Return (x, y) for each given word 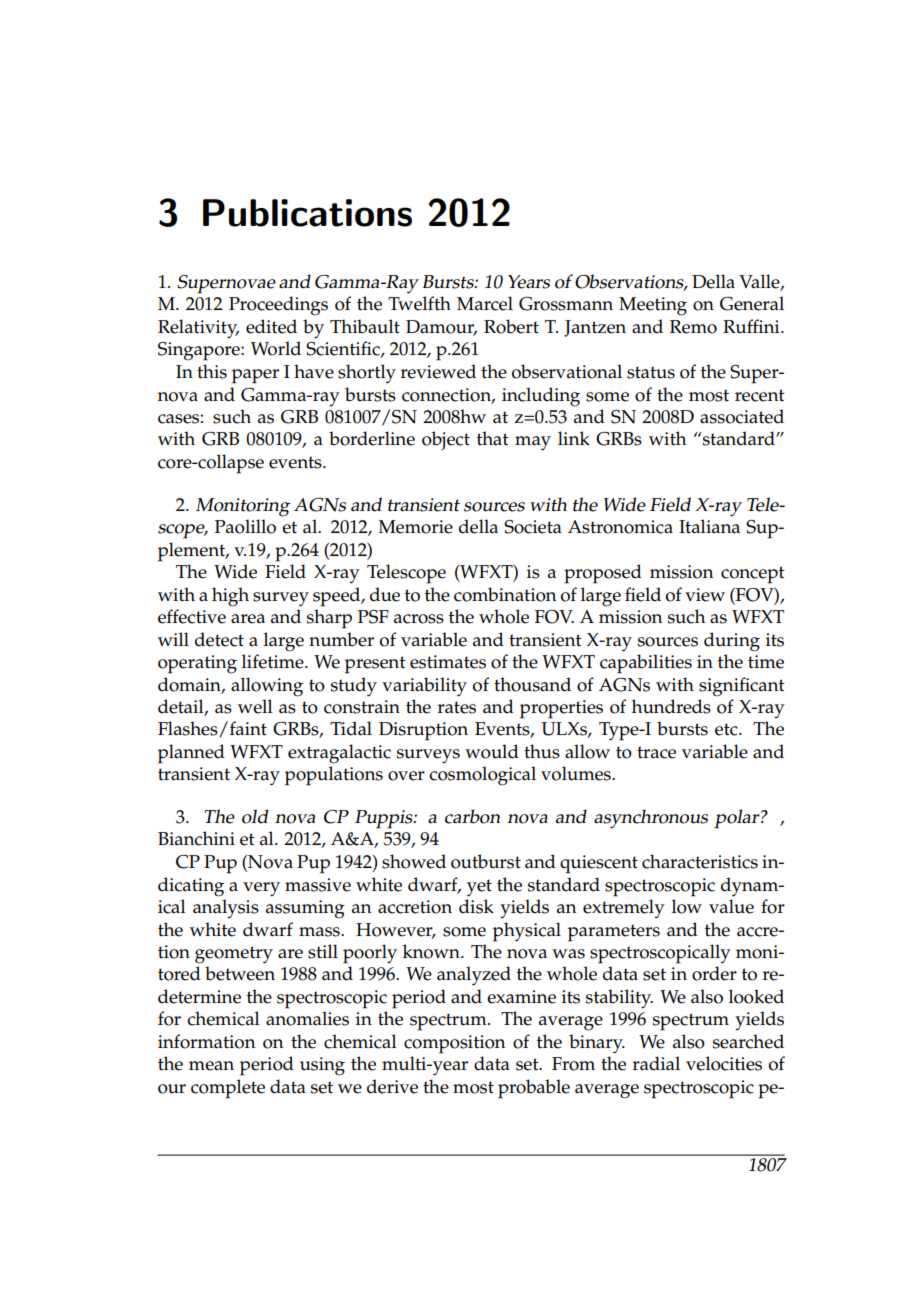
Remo (693, 327)
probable (534, 1089)
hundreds (671, 706)
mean (211, 1066)
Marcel (485, 303)
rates (457, 707)
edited (271, 326)
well (255, 706)
